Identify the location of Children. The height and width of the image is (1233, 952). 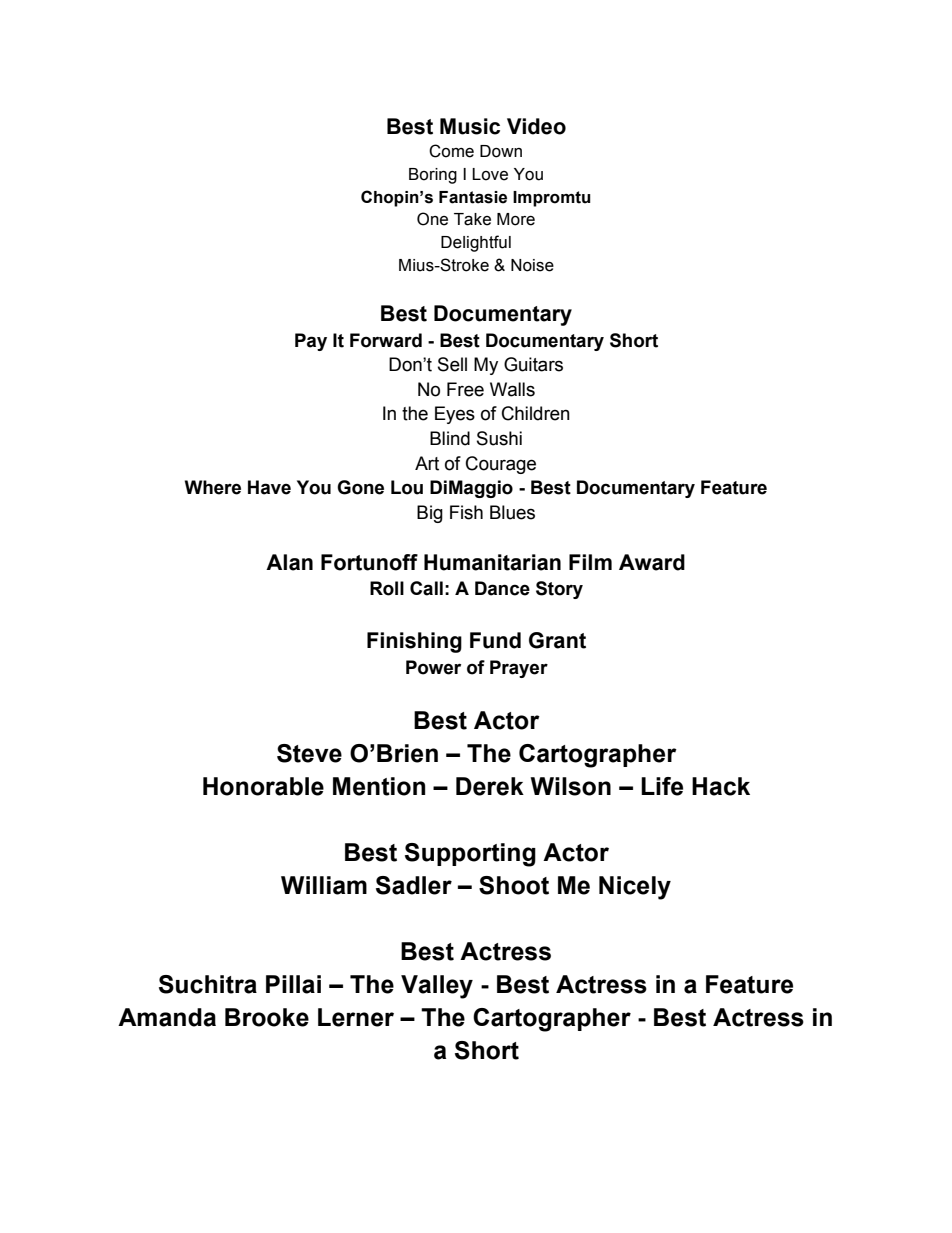
(536, 413).
